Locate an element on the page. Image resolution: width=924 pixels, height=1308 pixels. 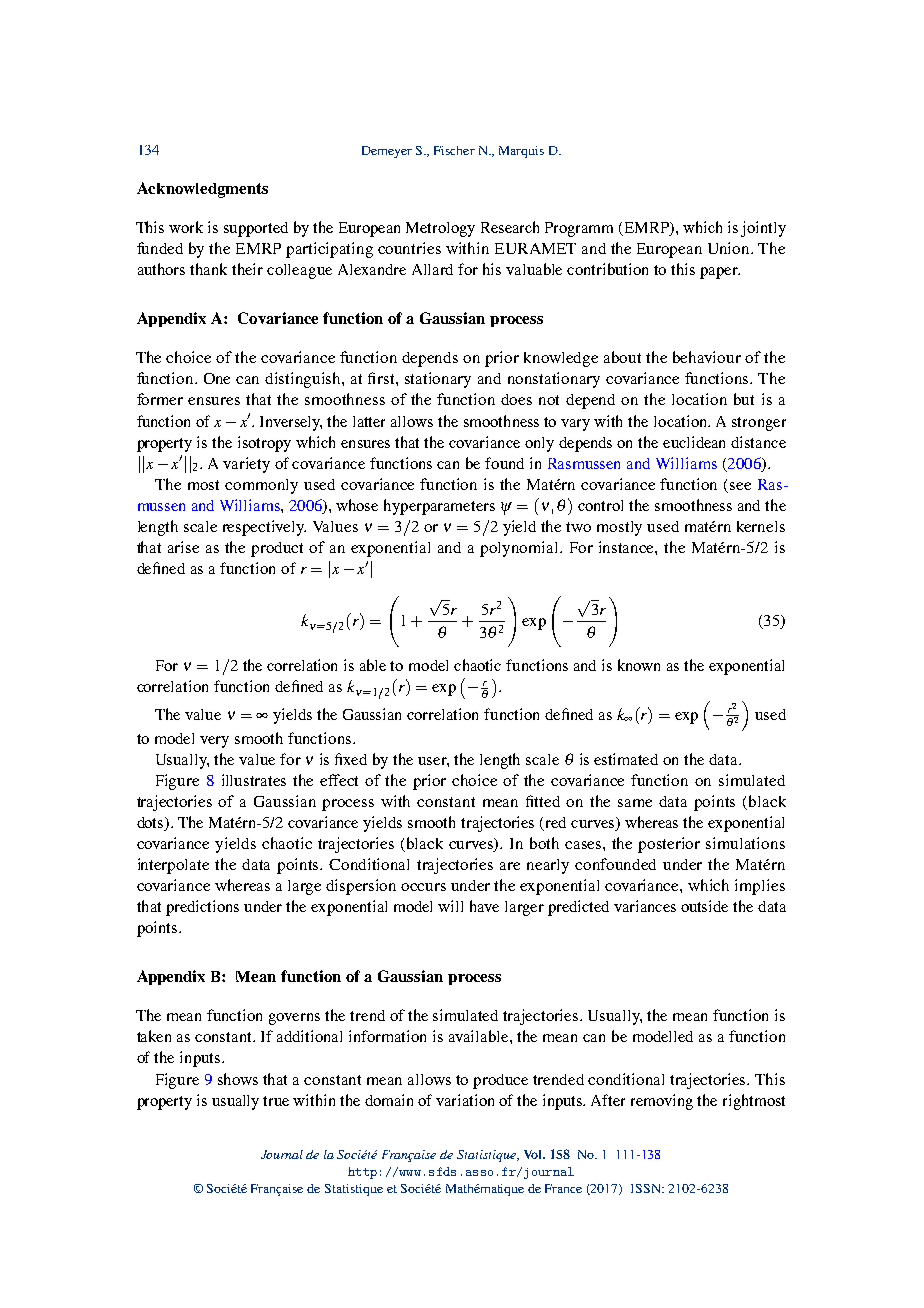
variety is located at coordinates (246, 465).
